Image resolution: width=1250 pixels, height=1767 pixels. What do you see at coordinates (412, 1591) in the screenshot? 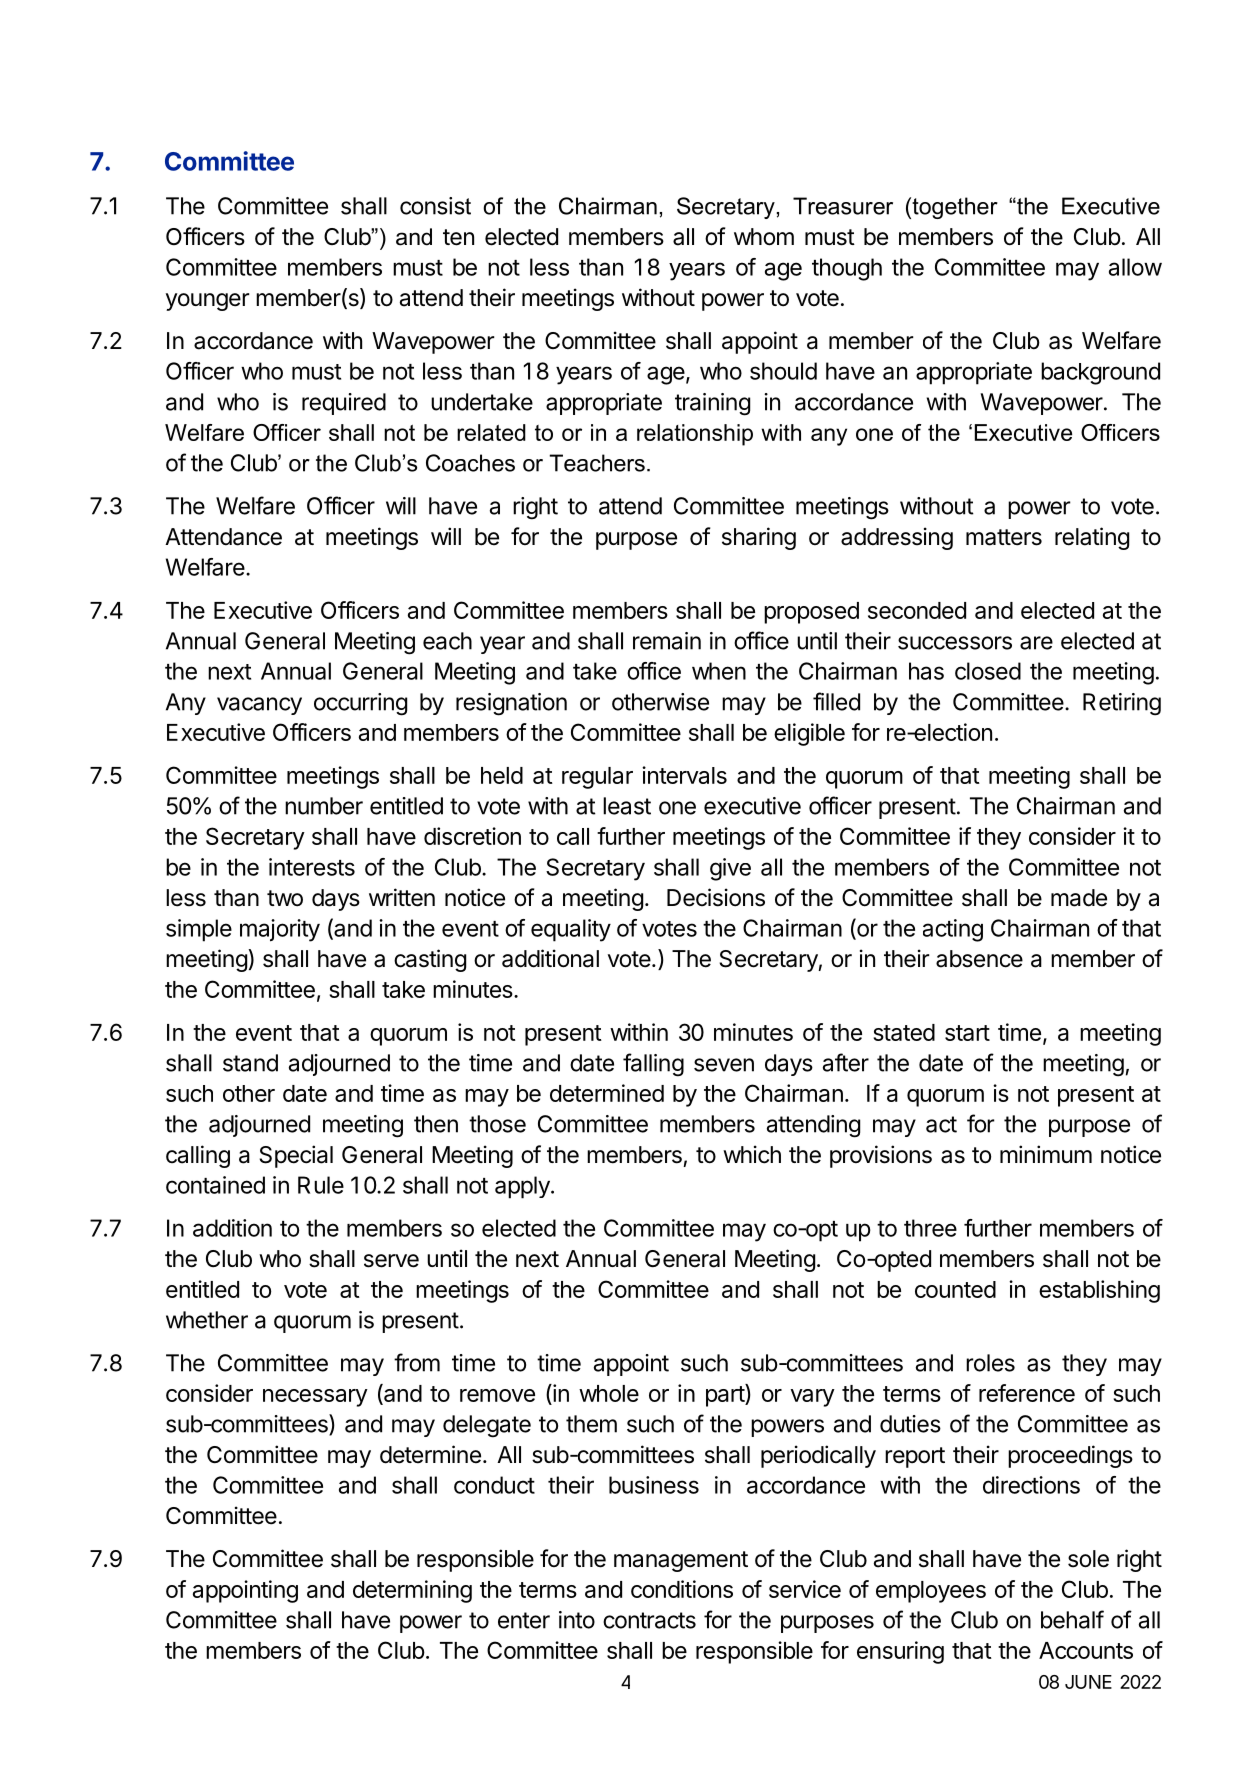
I see `determining` at bounding box center [412, 1591].
